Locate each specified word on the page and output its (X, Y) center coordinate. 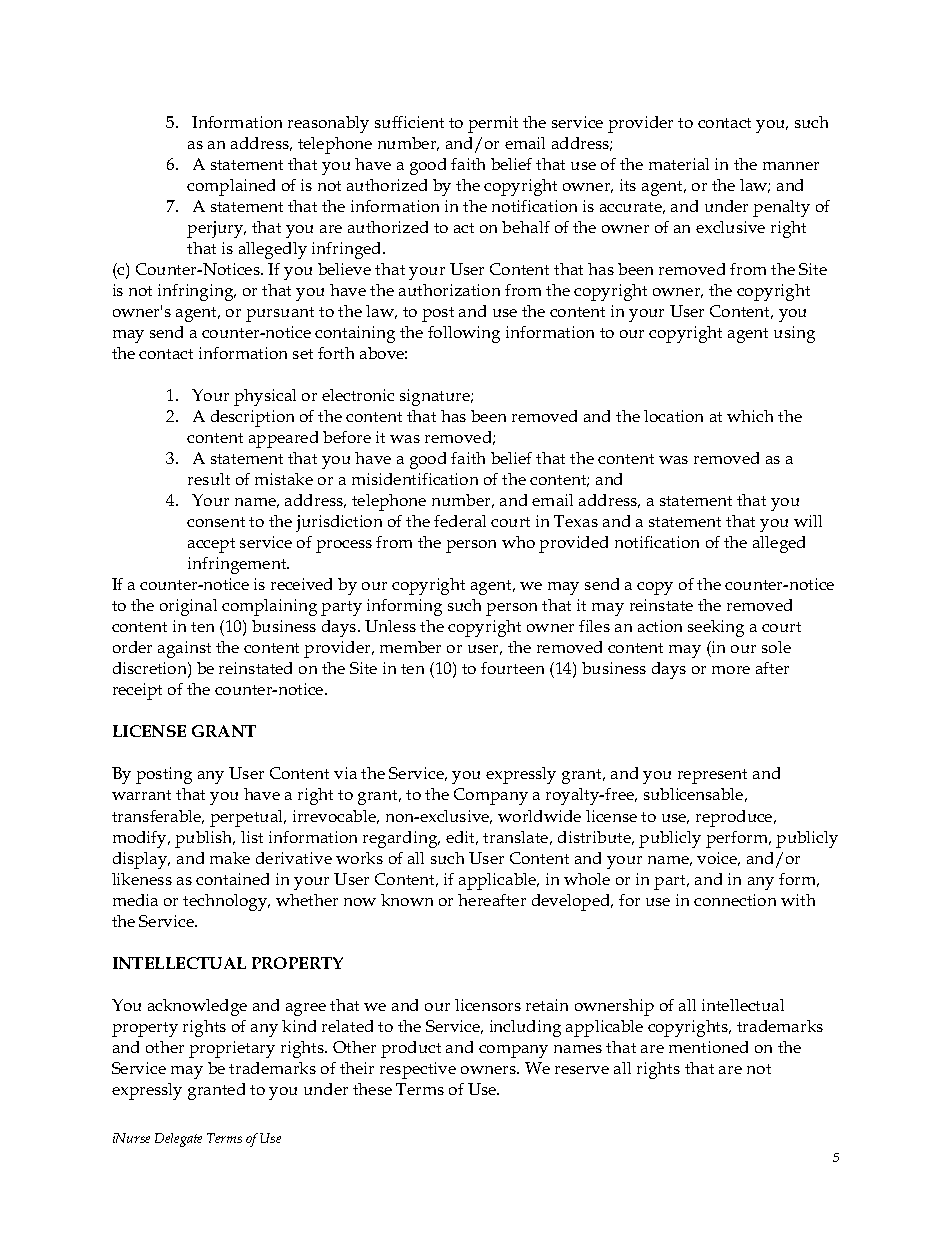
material (679, 164)
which (750, 416)
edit (462, 838)
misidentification (415, 479)
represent (712, 776)
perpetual (248, 818)
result (209, 479)
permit (493, 124)
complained (231, 187)
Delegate (178, 1140)
